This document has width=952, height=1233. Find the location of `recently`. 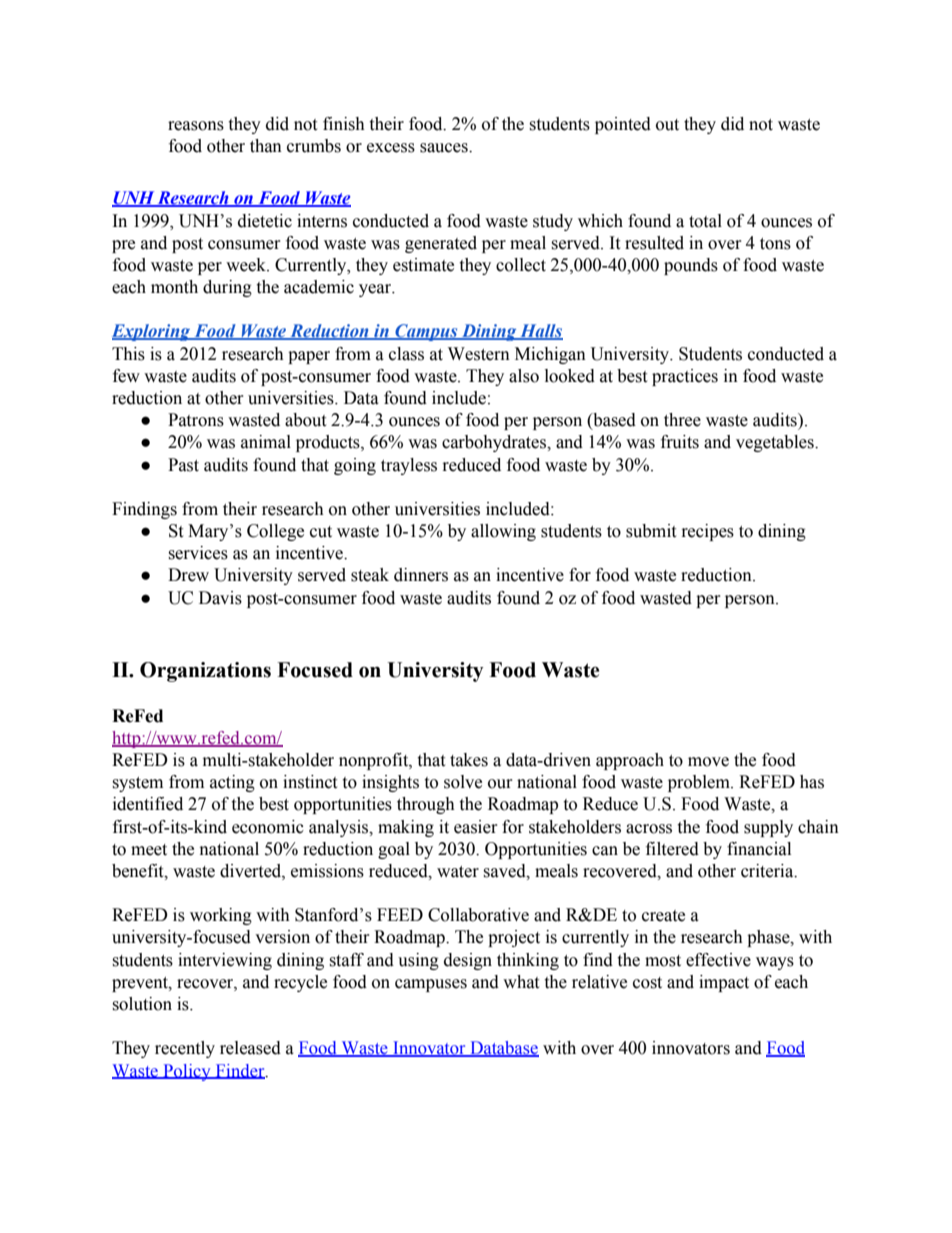

recently is located at coordinates (185, 1049).
